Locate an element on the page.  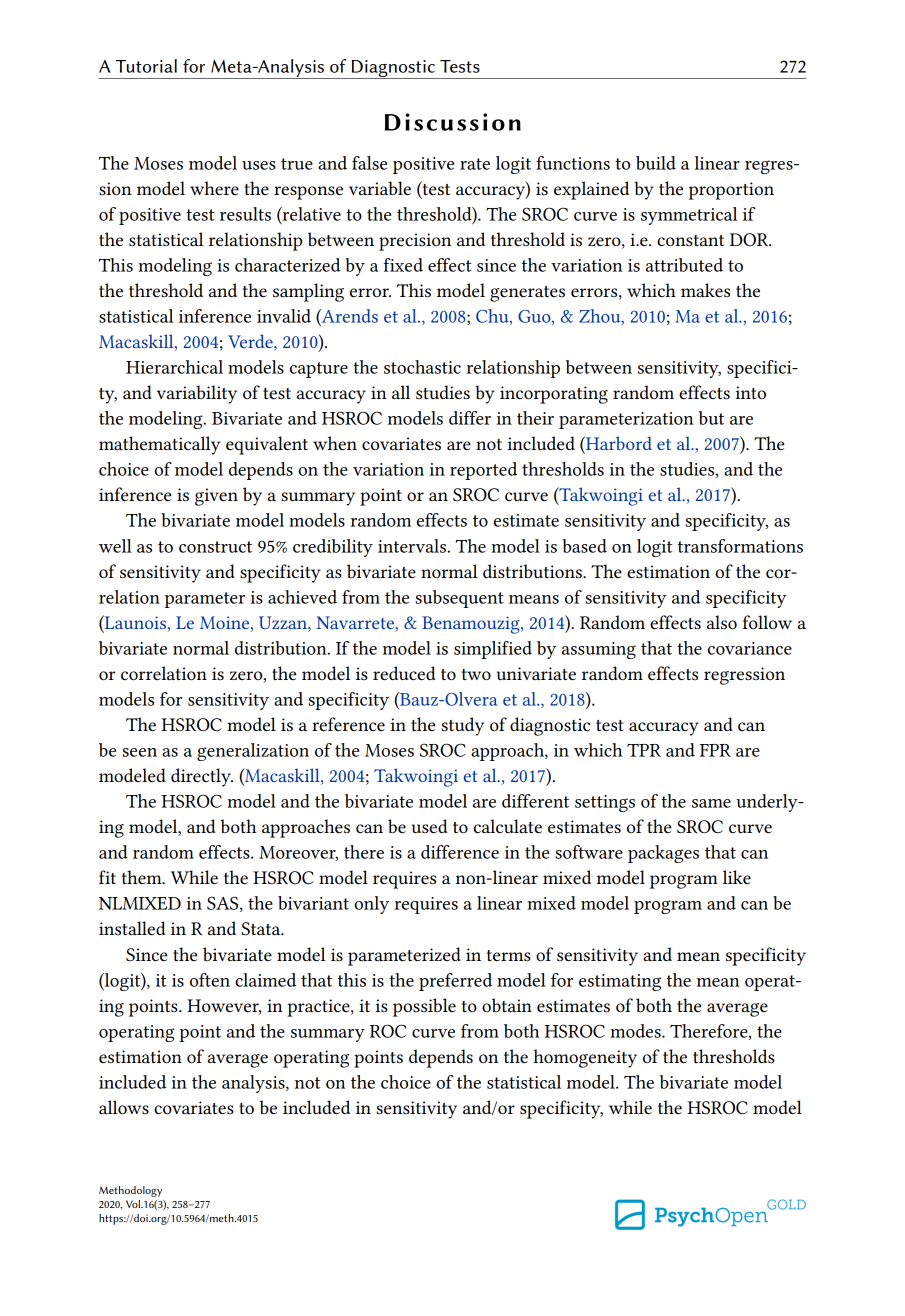
allows is located at coordinates (124, 1107).
